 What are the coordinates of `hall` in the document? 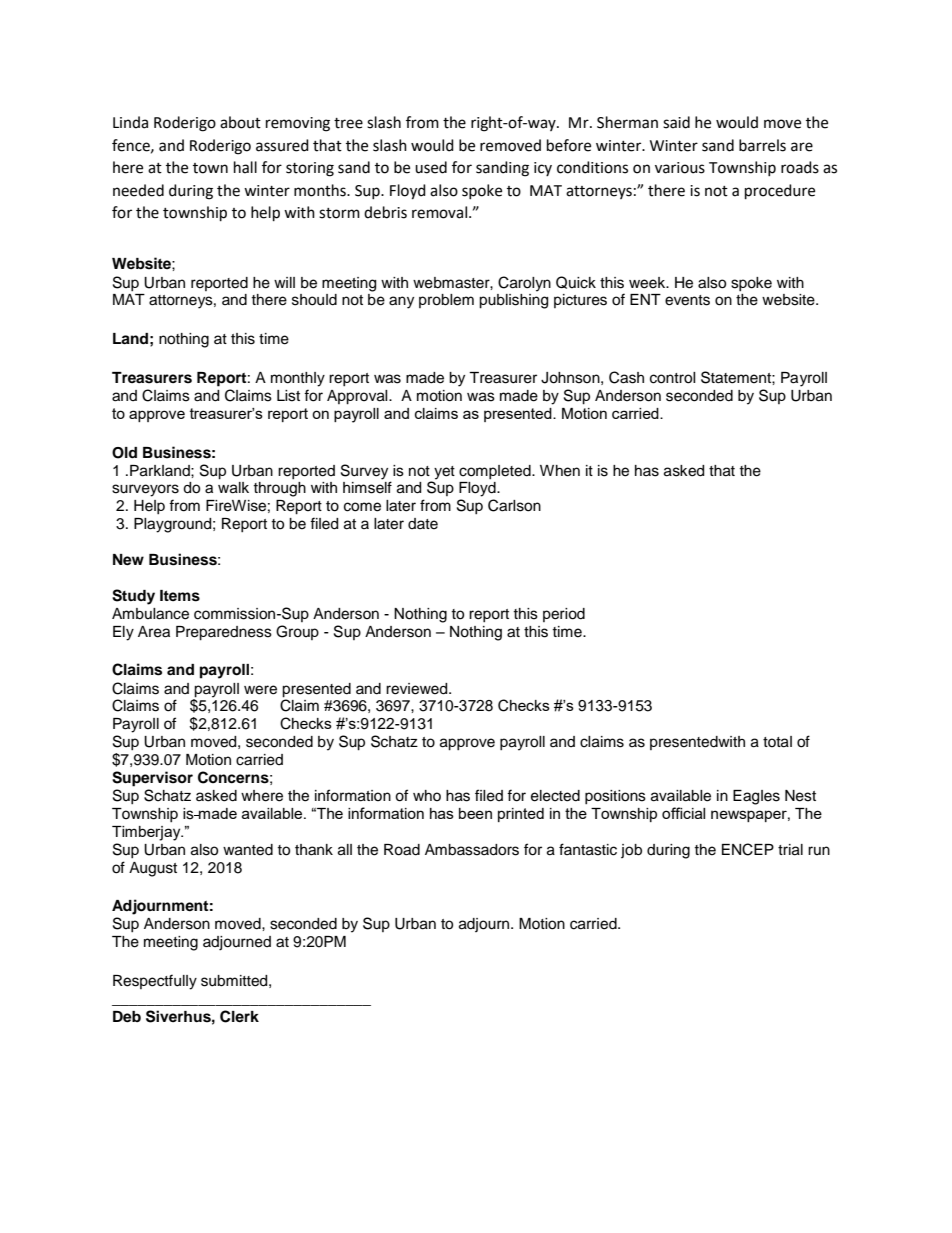 It's located at (245, 167).
